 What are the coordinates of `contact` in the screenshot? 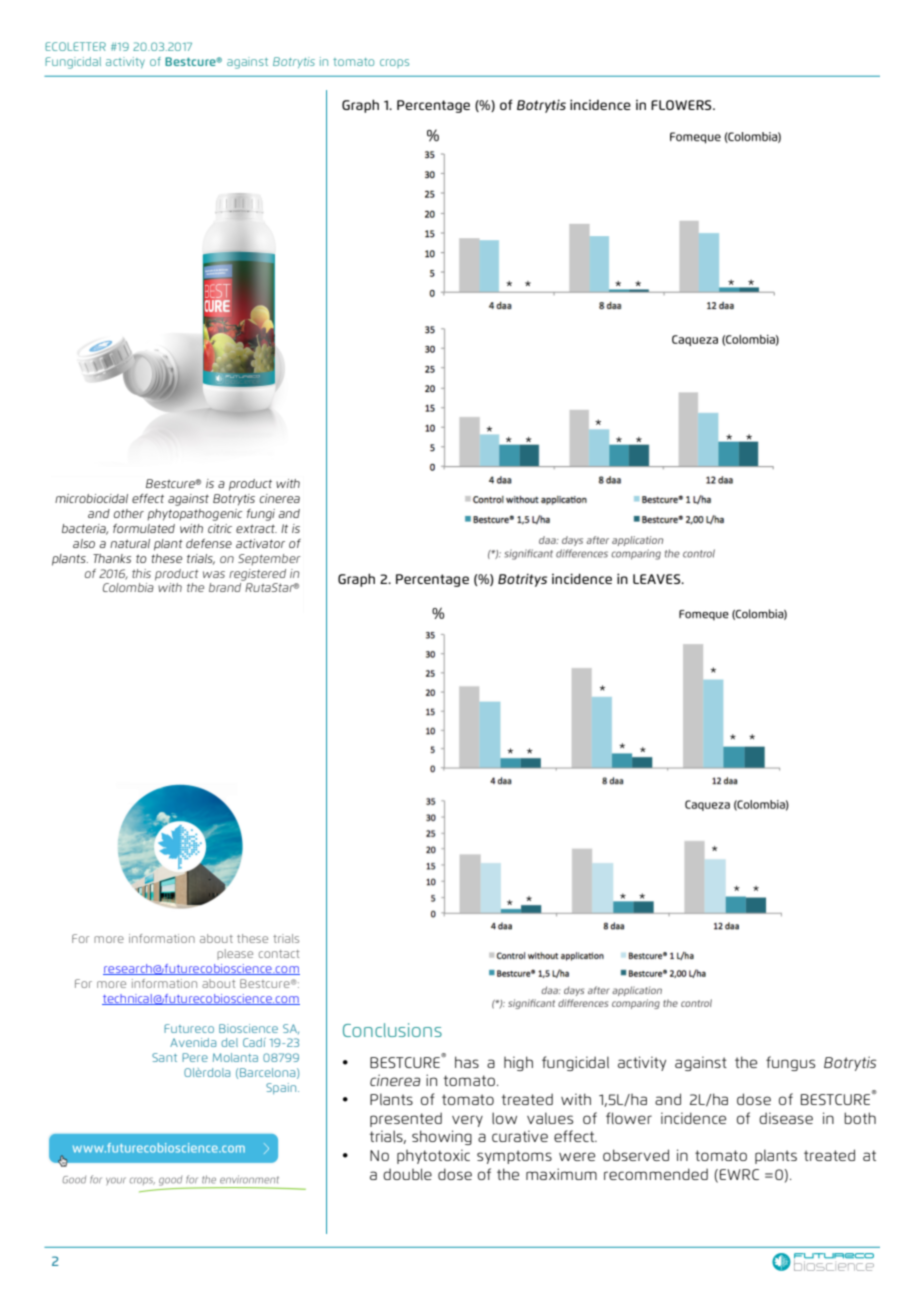 It's located at (279, 954).
